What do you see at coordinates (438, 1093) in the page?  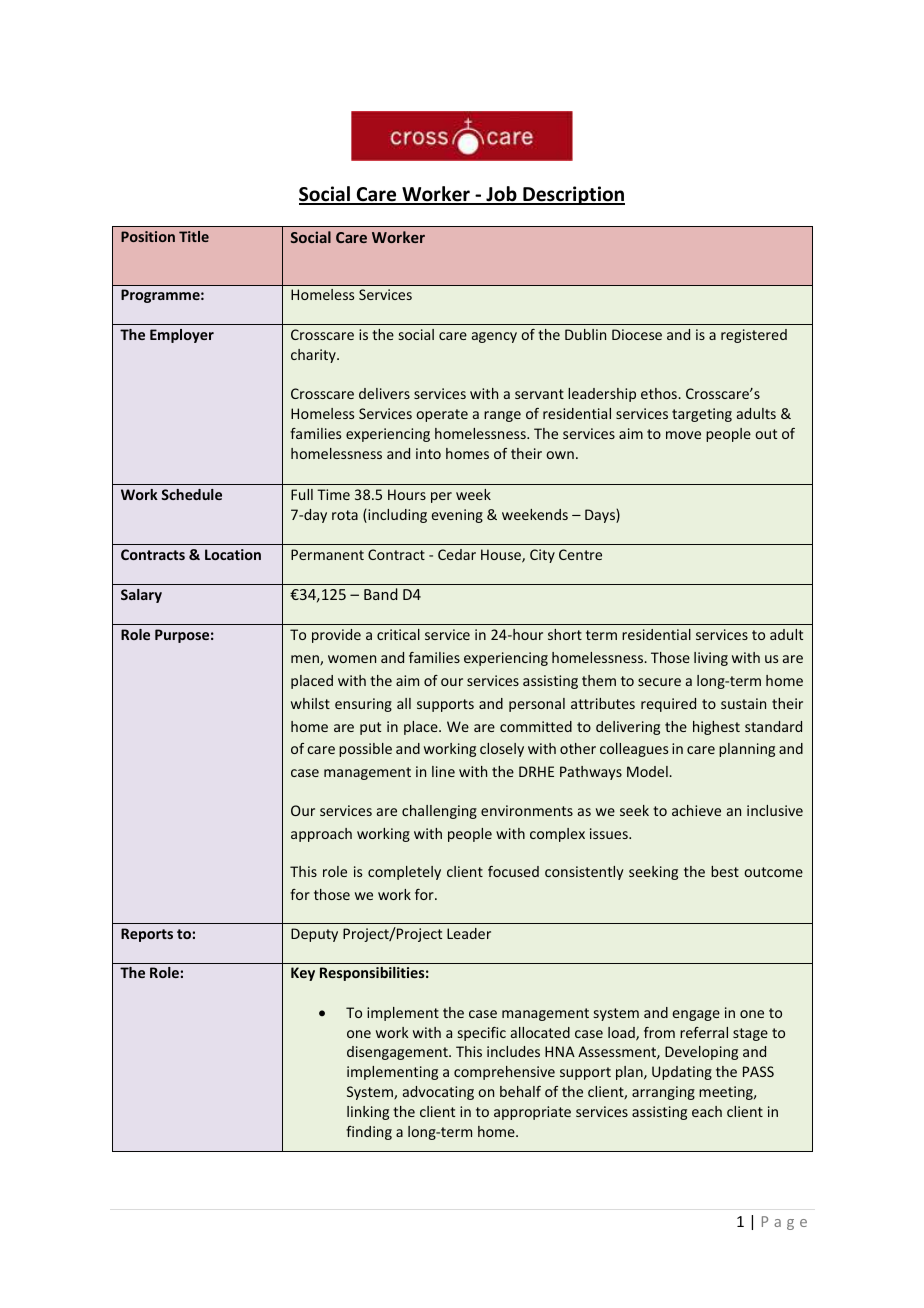 I see `advocating` at bounding box center [438, 1093].
